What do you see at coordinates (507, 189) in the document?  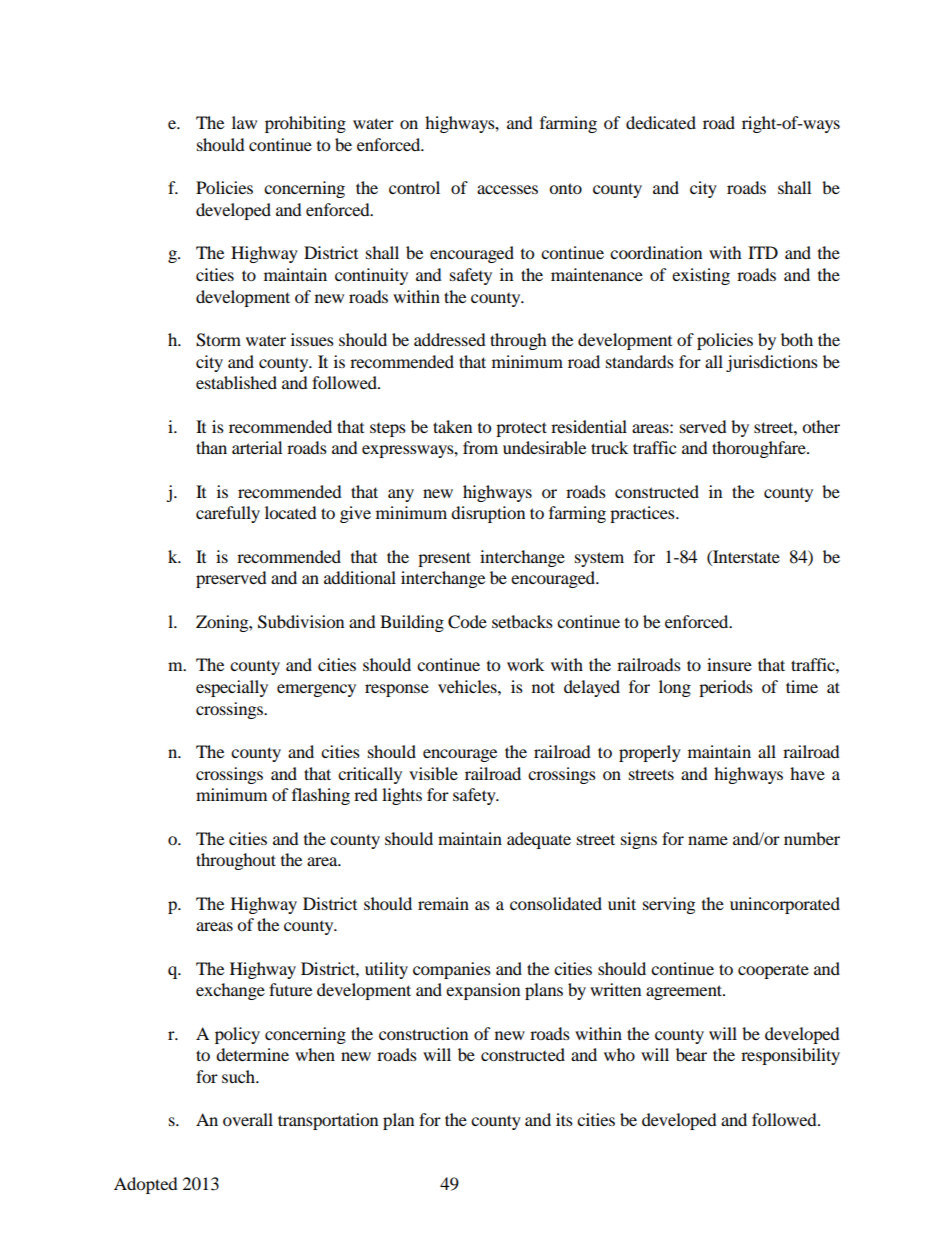 I see `accesses` at bounding box center [507, 189].
